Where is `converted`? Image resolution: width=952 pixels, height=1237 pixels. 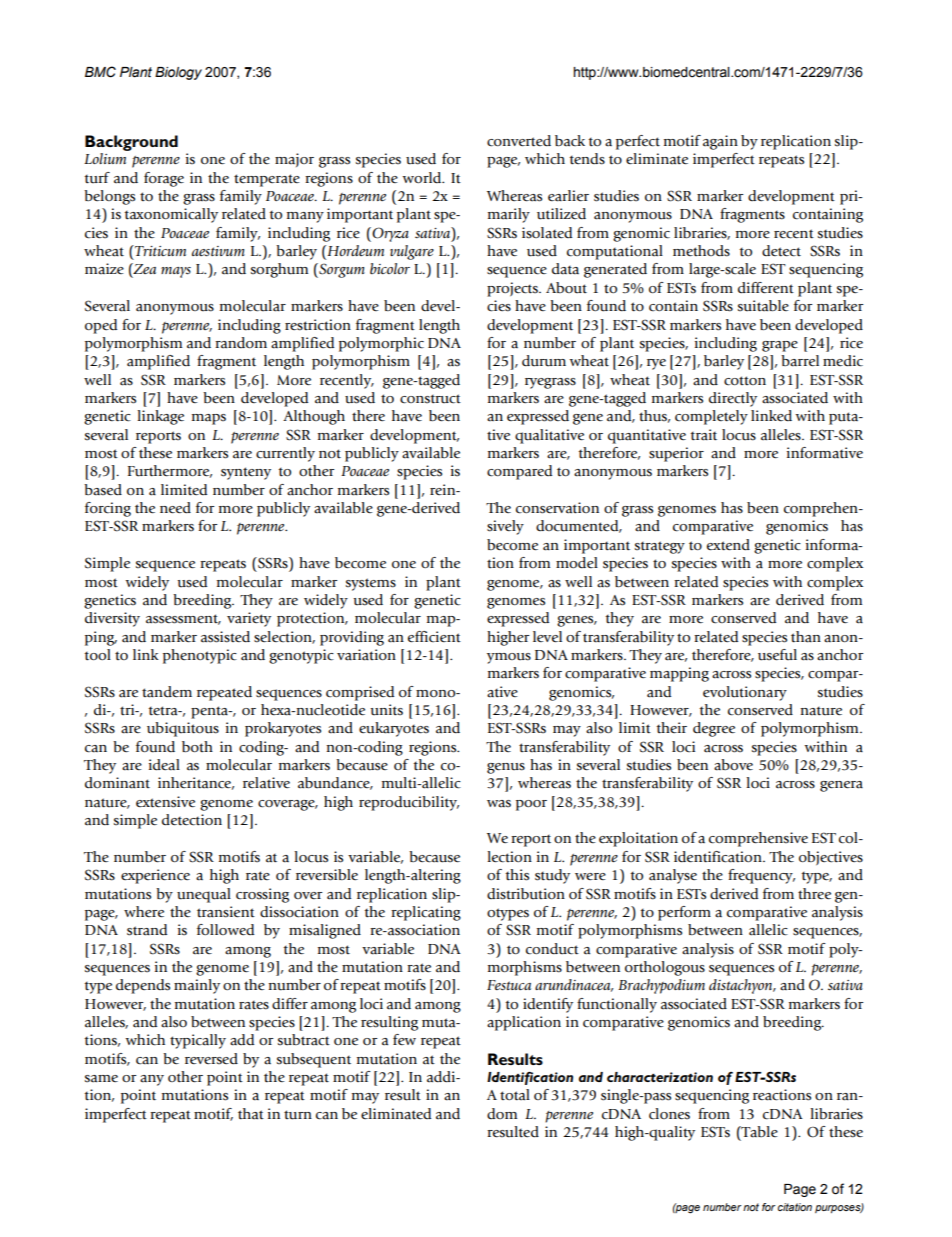
converted is located at coordinates (519, 141).
